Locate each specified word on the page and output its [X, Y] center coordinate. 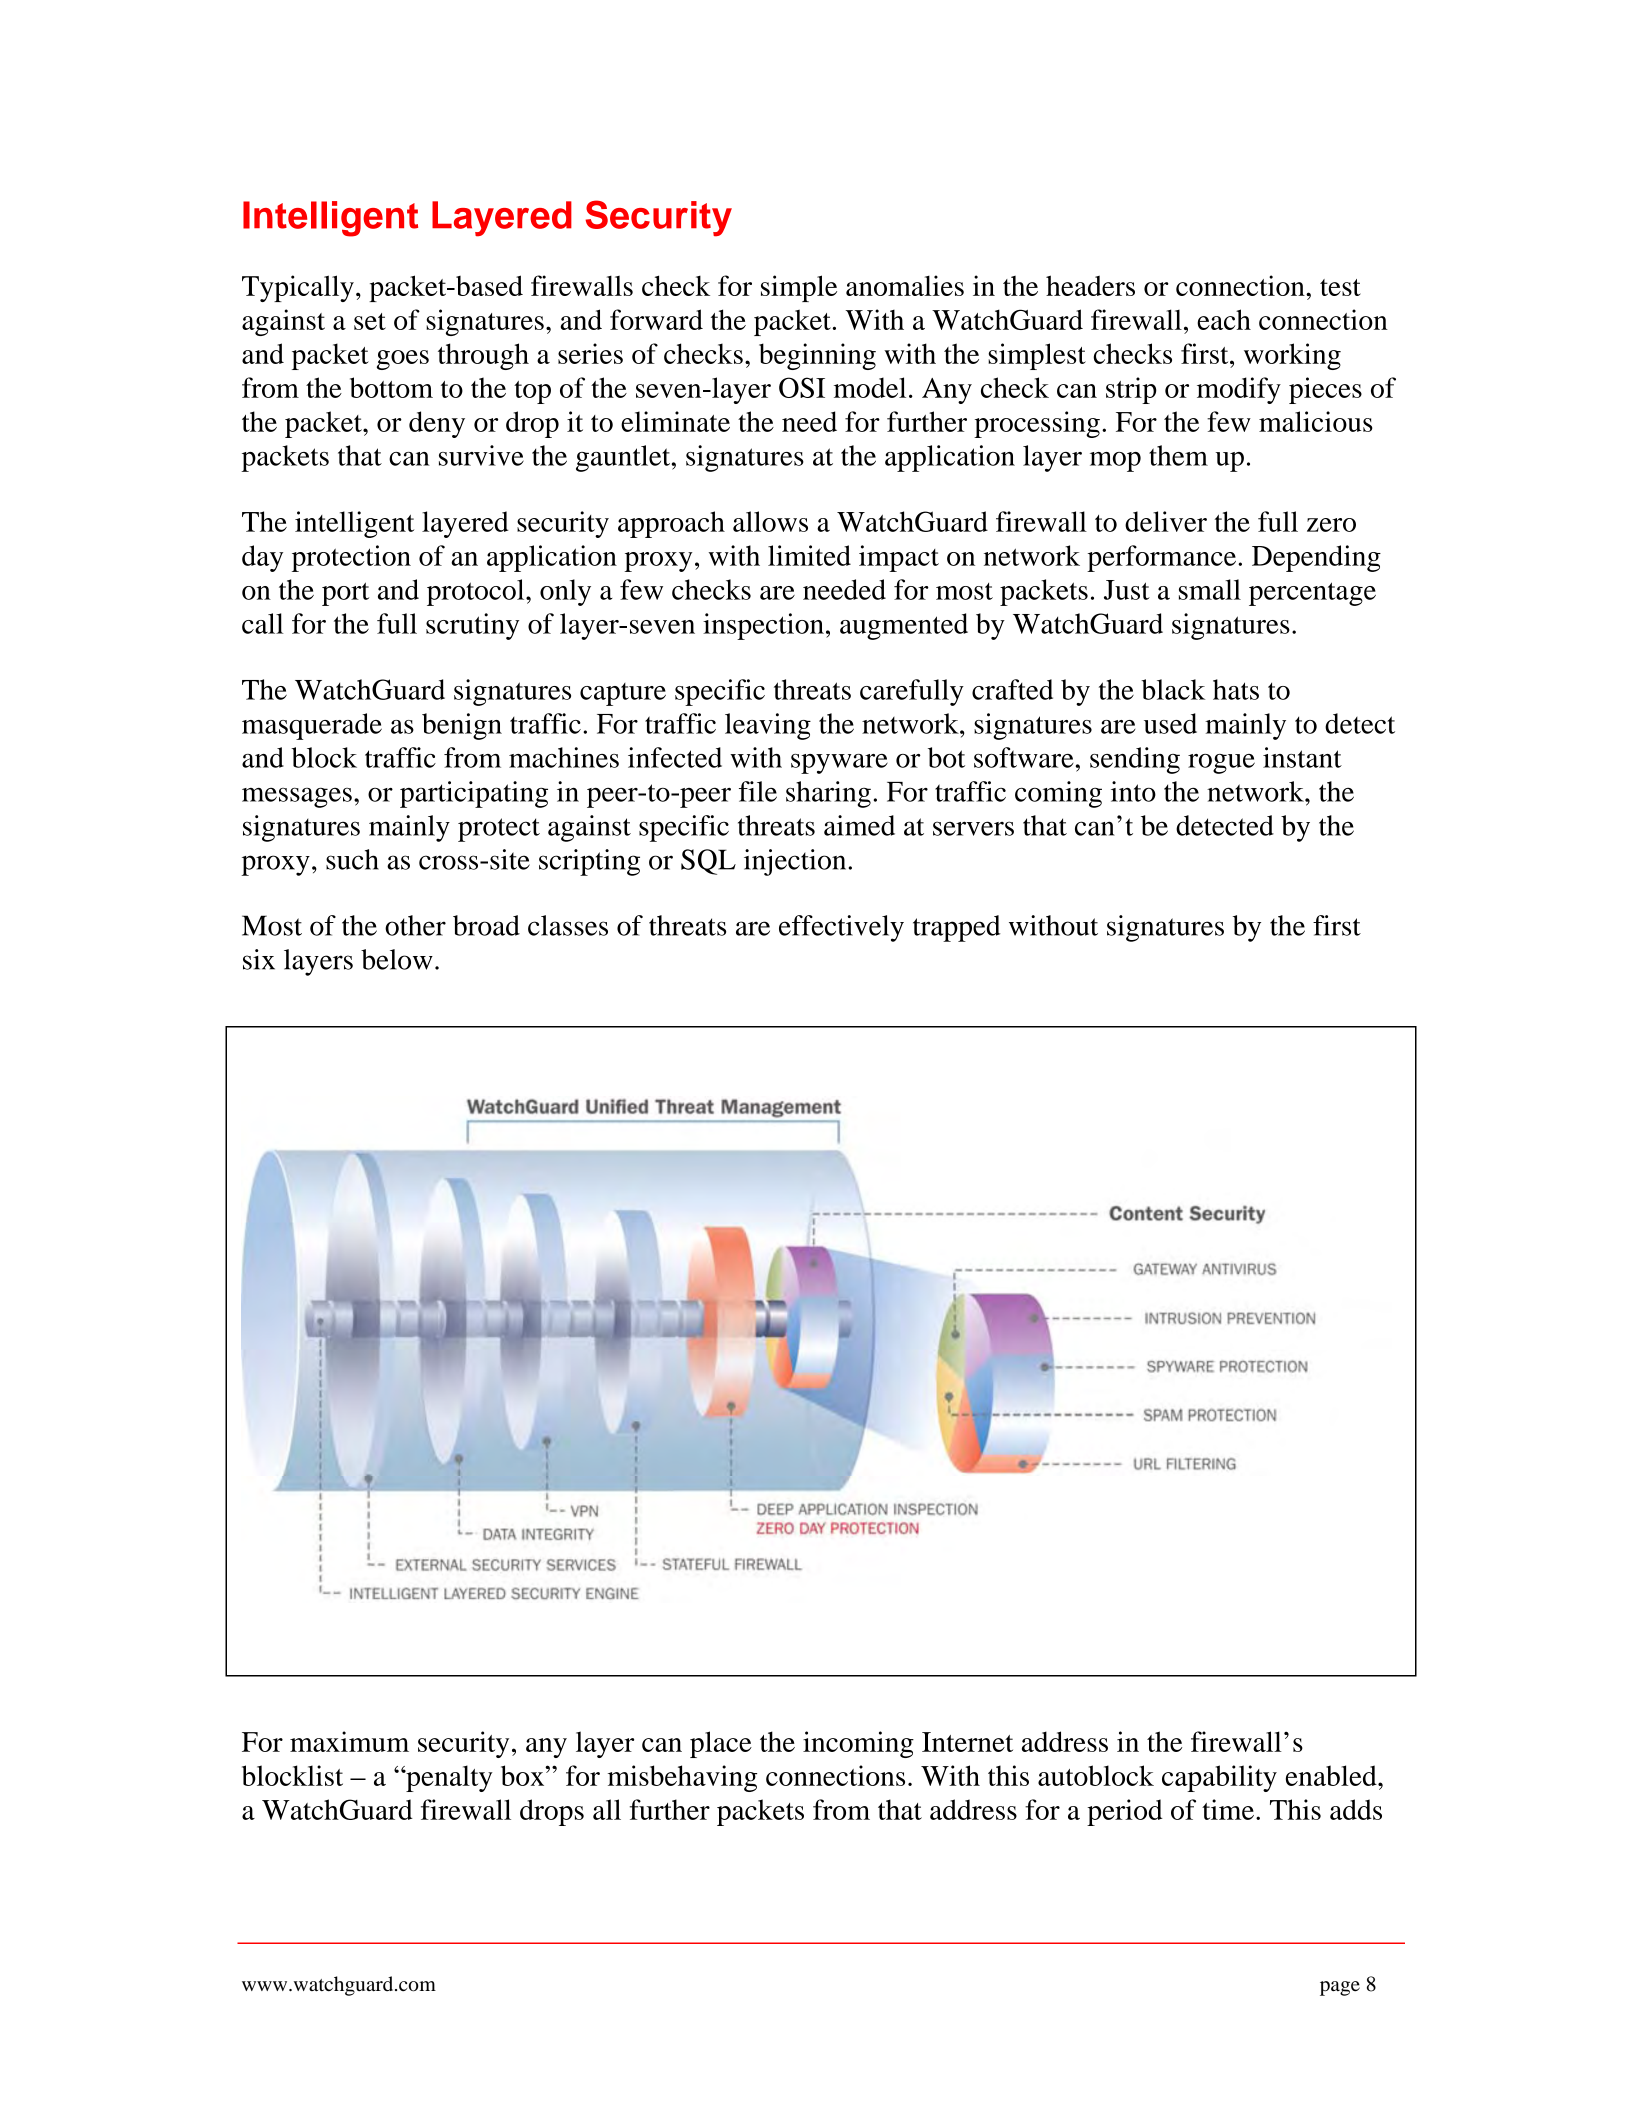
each [1224, 319]
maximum [349, 1741]
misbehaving [682, 1778]
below [397, 959]
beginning [817, 356]
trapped [956, 928]
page [1340, 1988]
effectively [841, 928]
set [370, 321]
